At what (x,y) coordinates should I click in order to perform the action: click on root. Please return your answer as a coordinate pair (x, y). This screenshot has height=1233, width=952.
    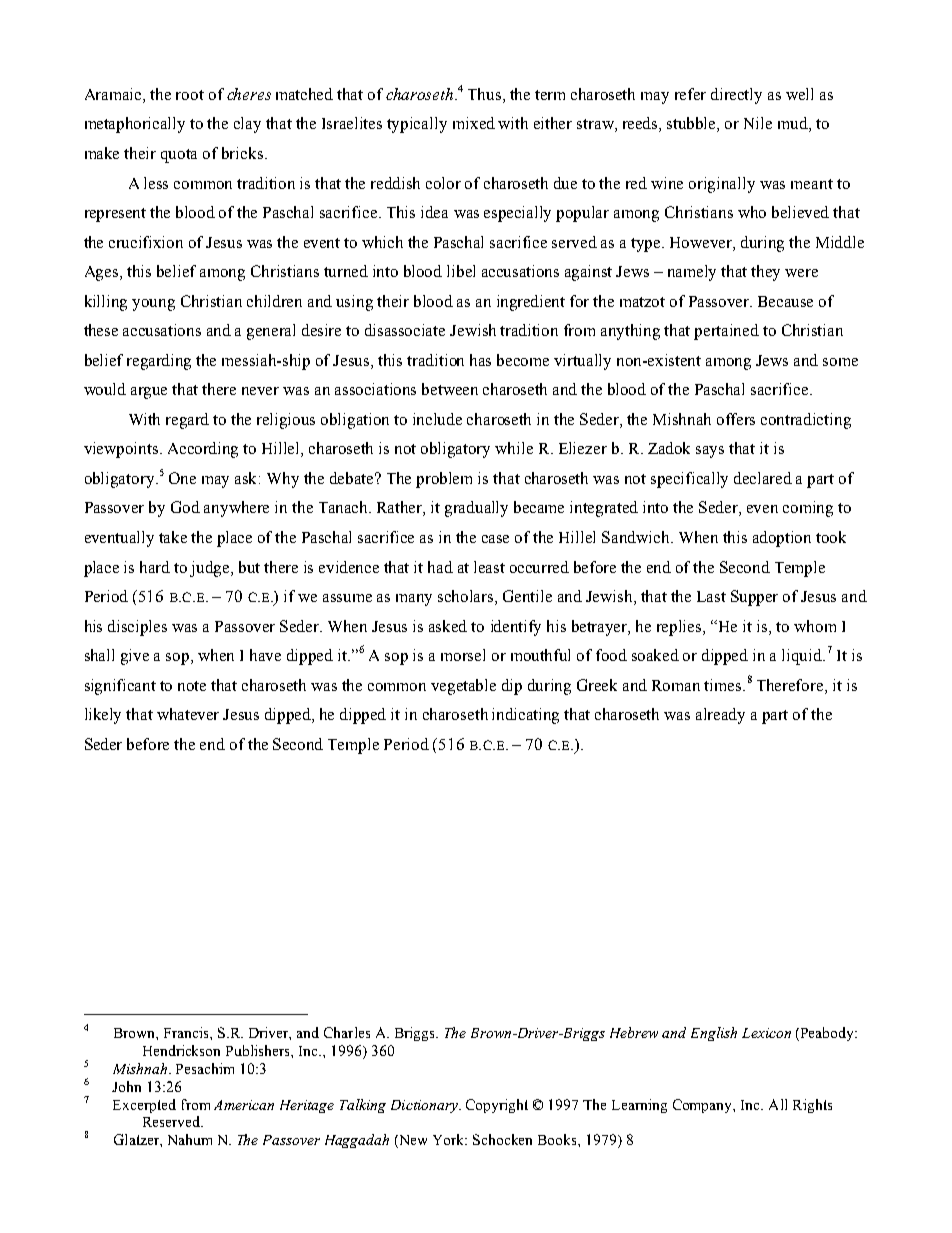
    Looking at the image, I should click on (190, 95).
